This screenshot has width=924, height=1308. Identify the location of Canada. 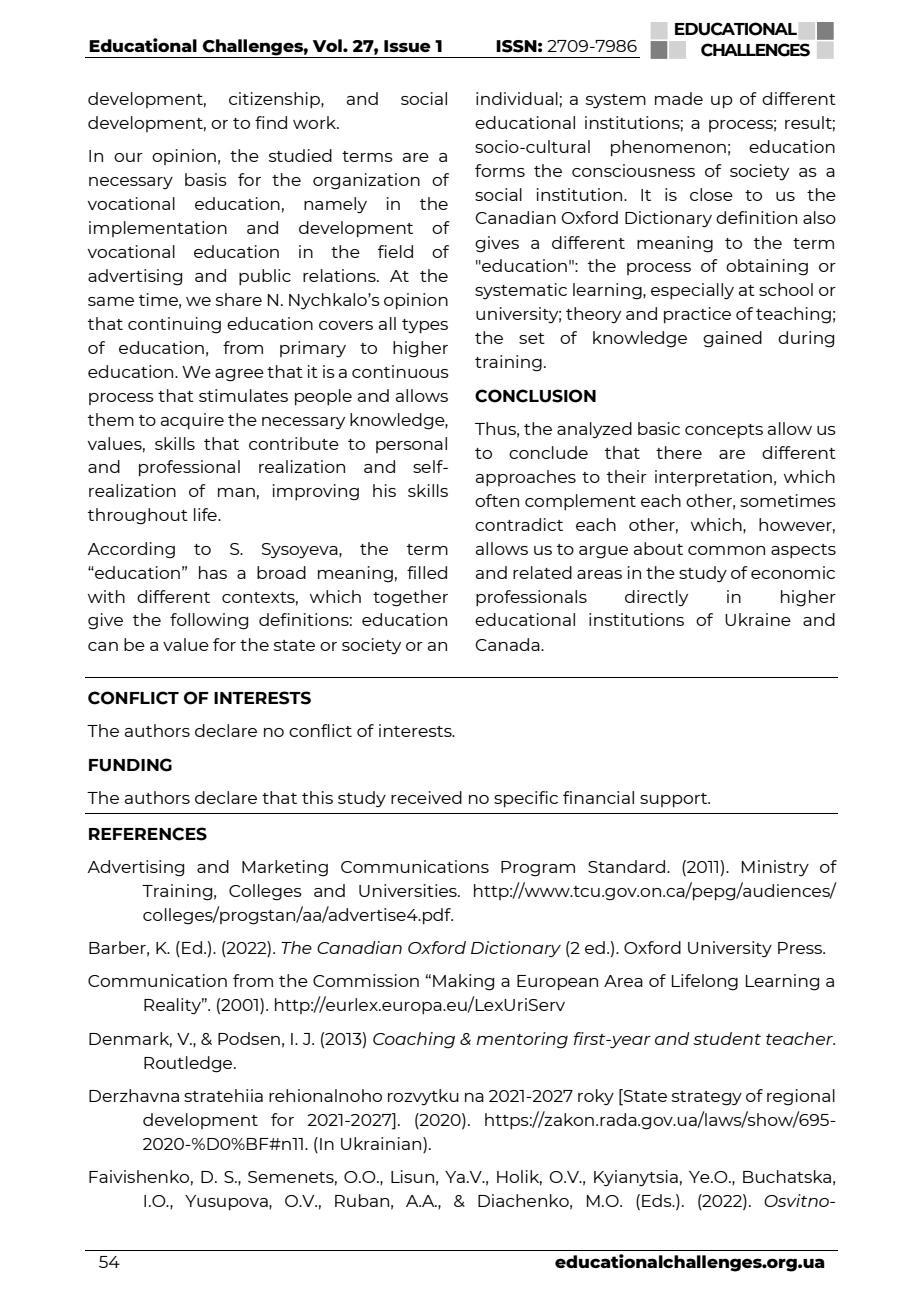
(508, 644).
